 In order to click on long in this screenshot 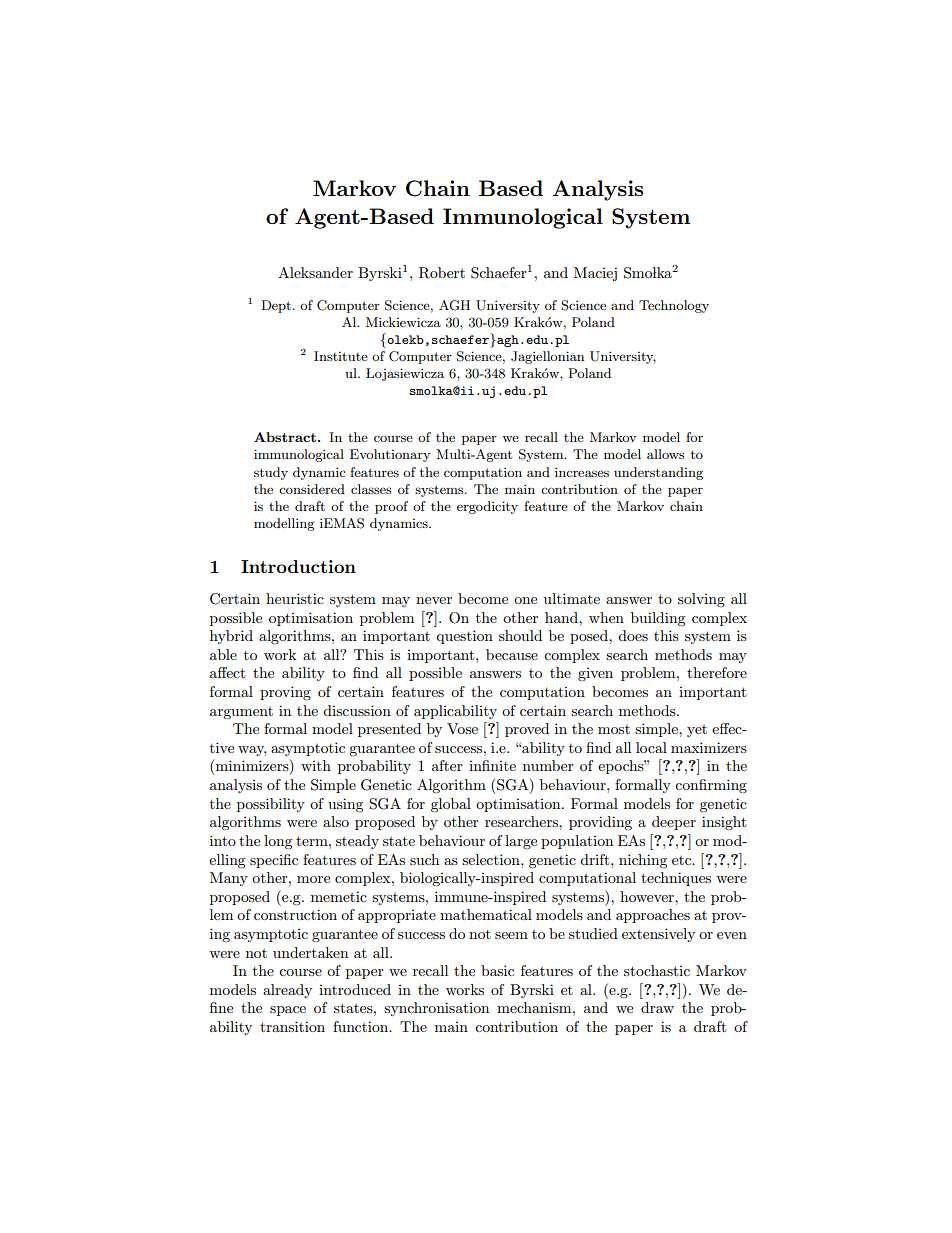, I will do `click(278, 842)`.
